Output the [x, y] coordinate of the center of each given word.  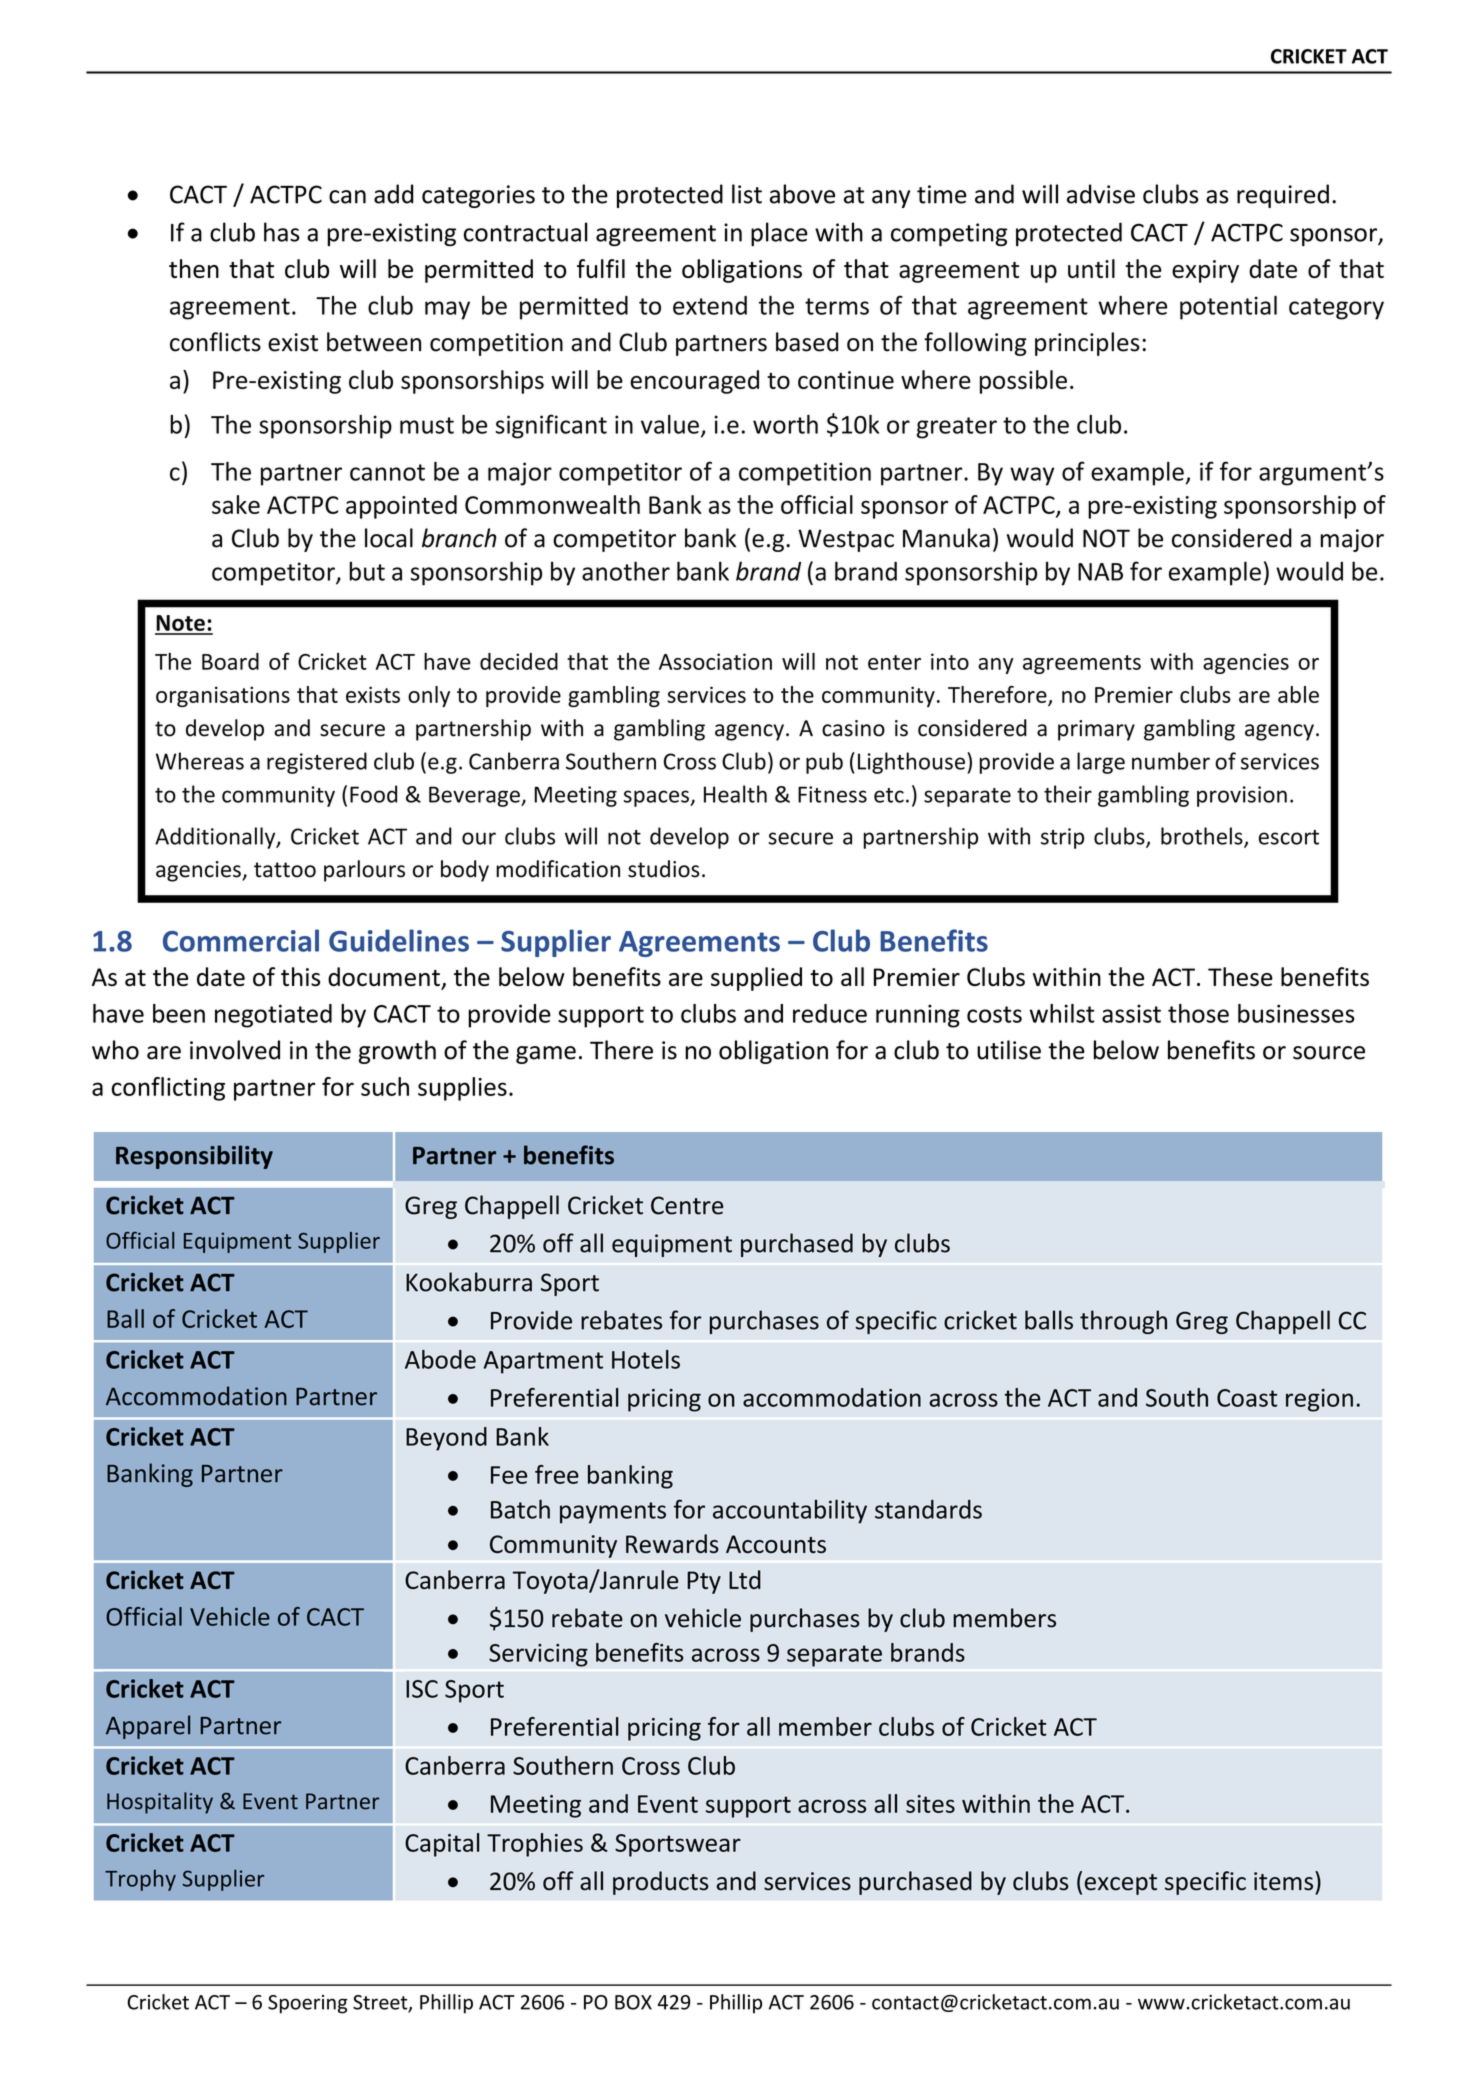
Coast [1247, 1398]
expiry [1205, 271]
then [194, 268]
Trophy [140, 1880]
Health [735, 794]
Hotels [646, 1359]
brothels [1203, 837]
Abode [440, 1359]
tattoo [285, 870]
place [779, 234]
